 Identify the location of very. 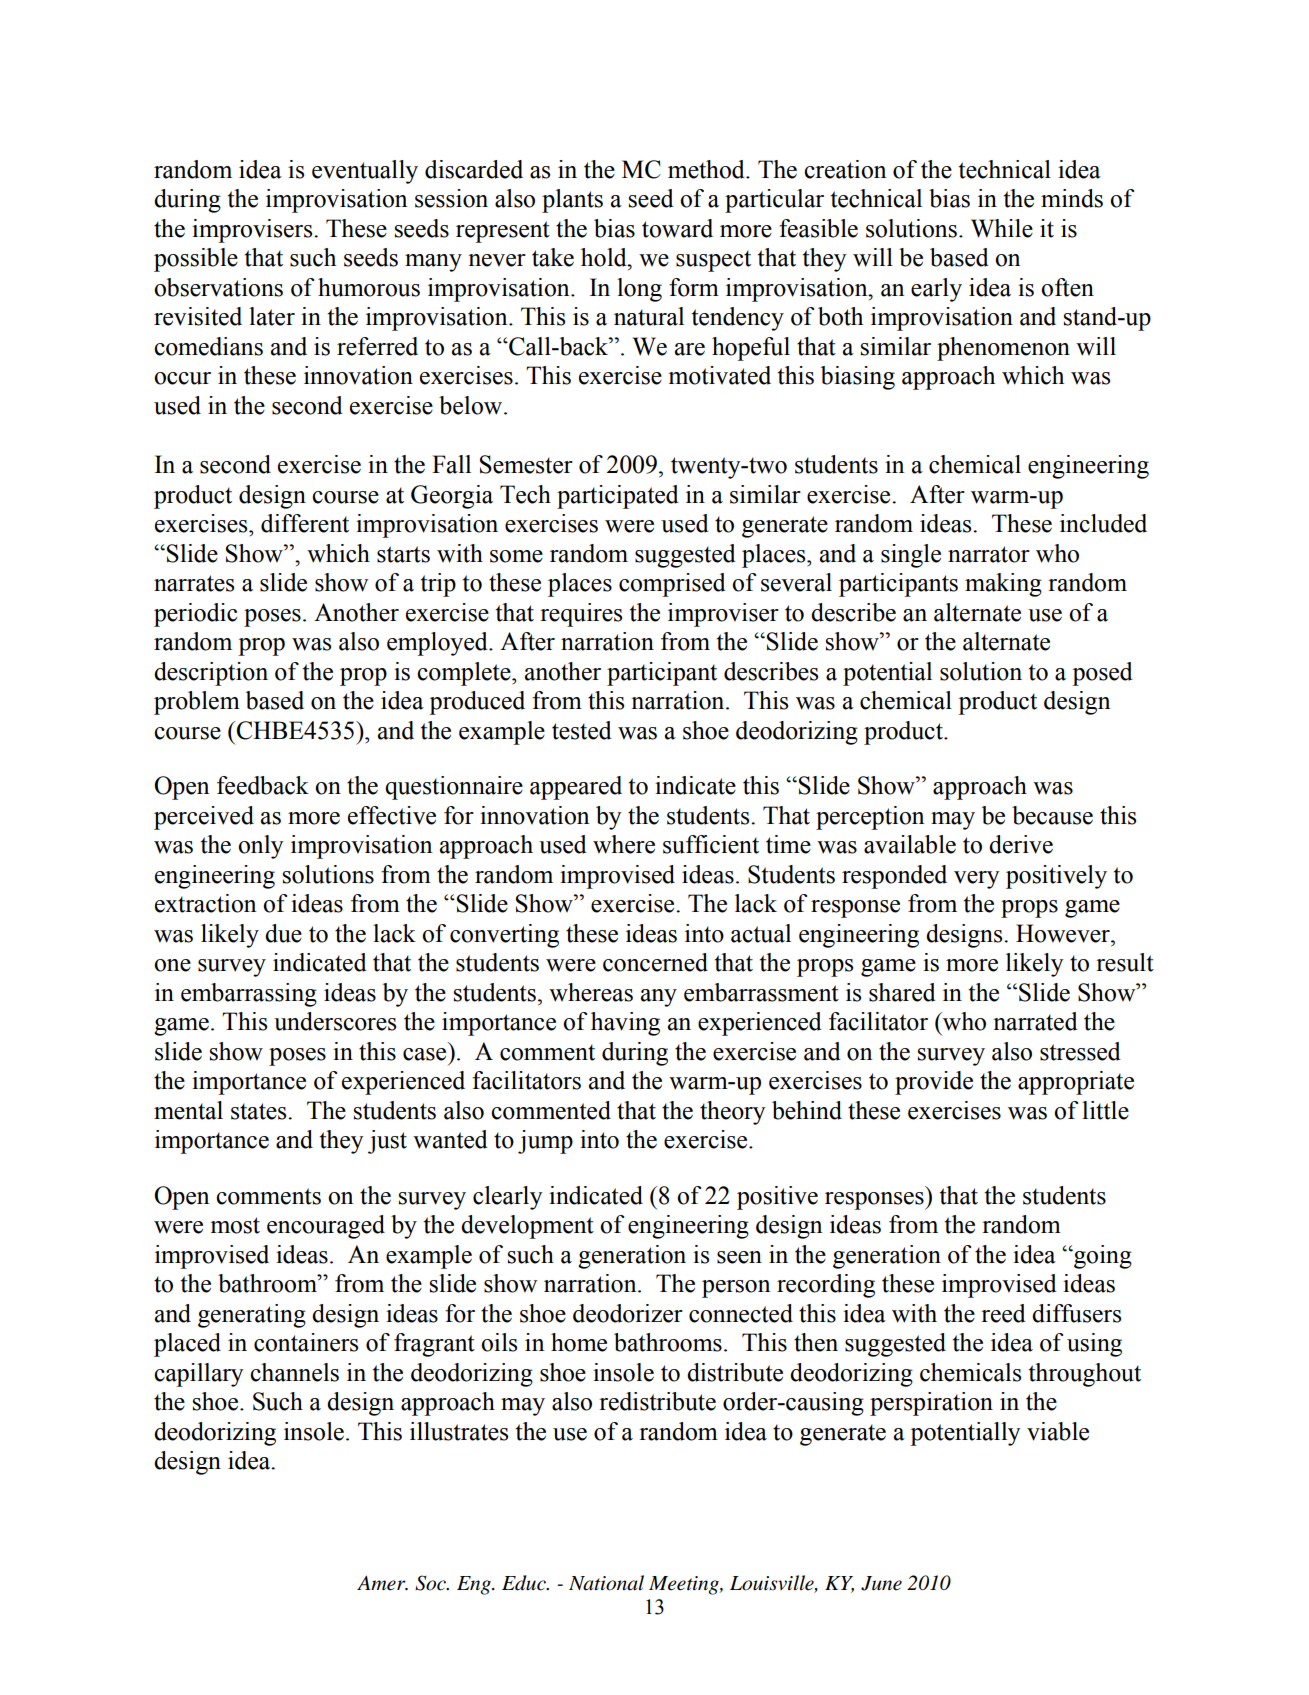
(977, 880).
